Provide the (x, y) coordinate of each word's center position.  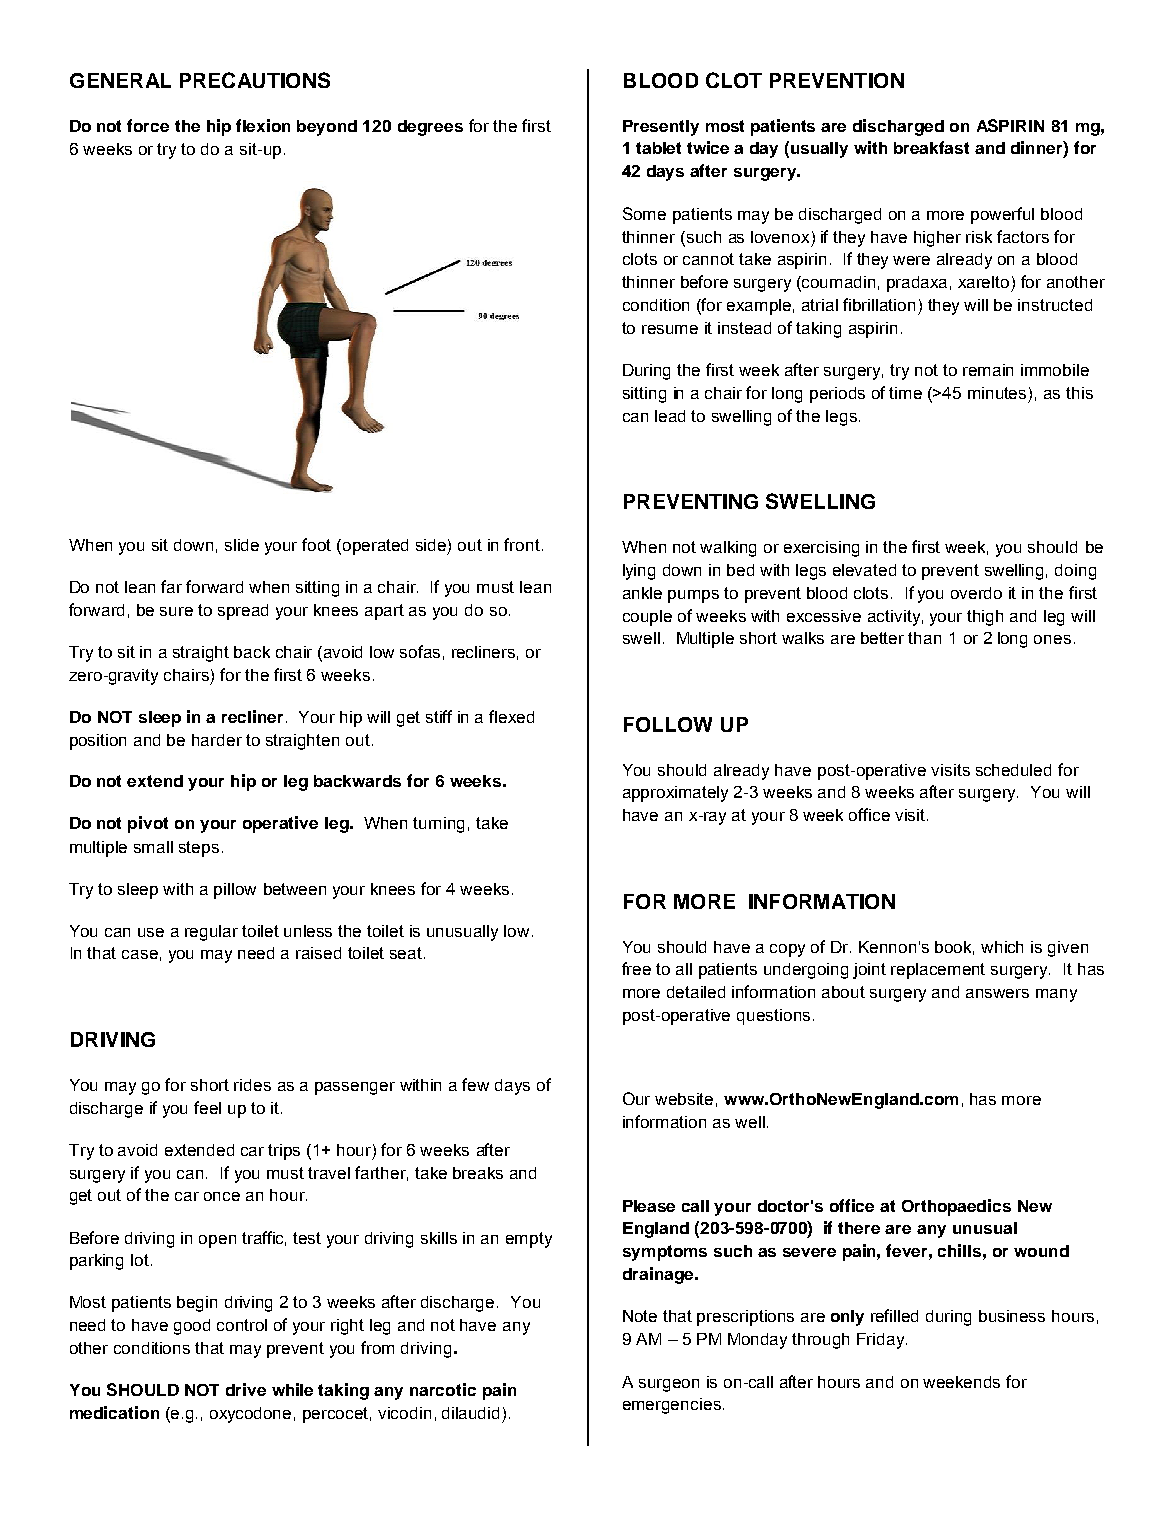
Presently (661, 128)
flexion (263, 125)
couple (647, 618)
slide (242, 545)
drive (246, 1389)
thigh (985, 618)
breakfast (931, 147)
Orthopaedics (956, 1207)
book (954, 948)
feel (207, 1107)
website (684, 1099)
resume (670, 329)
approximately (675, 794)
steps (199, 849)
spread (243, 612)
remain (988, 370)
